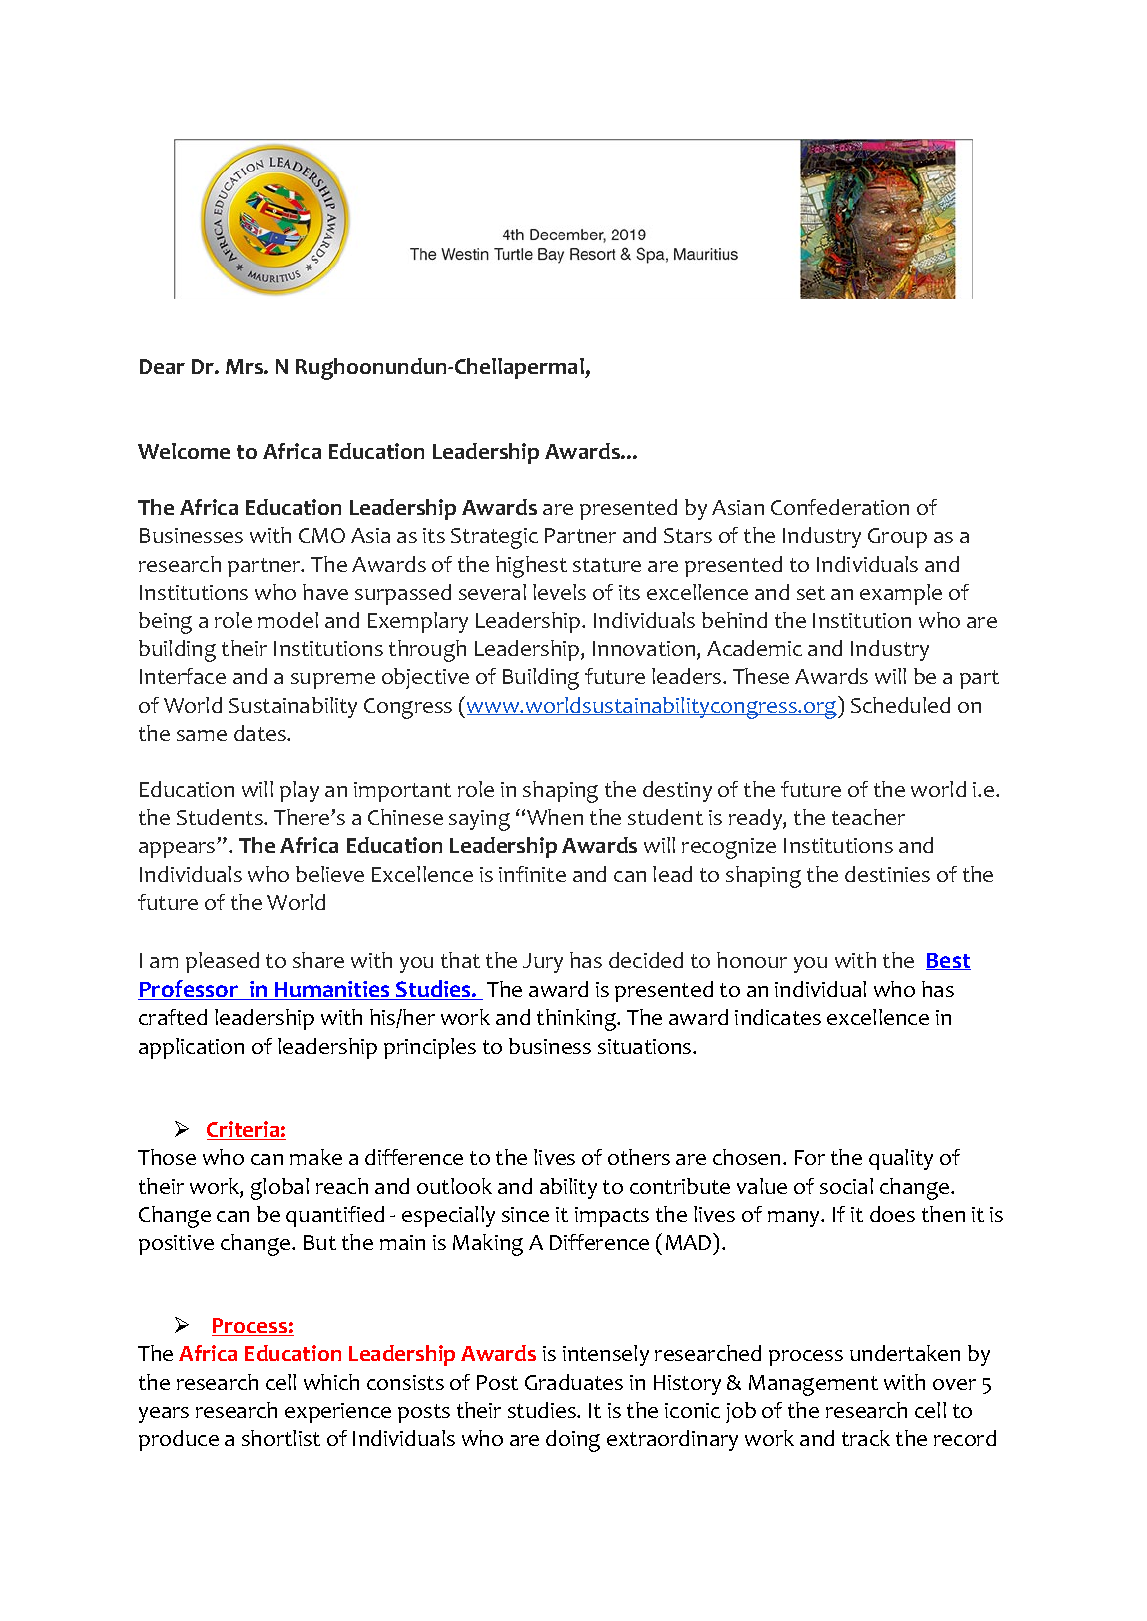  I want to click on shortlist, so click(281, 1438).
